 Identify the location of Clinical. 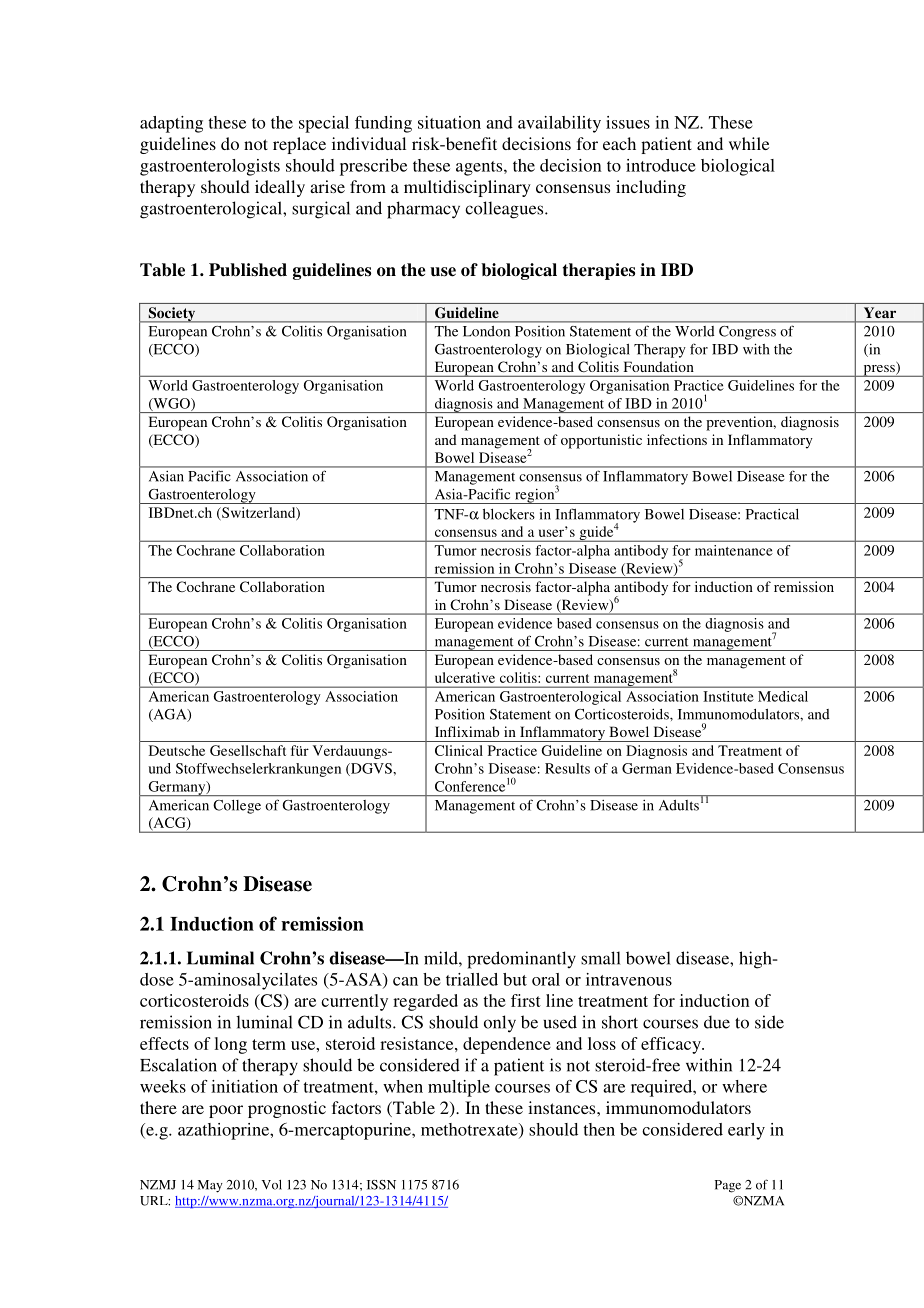
(459, 750).
